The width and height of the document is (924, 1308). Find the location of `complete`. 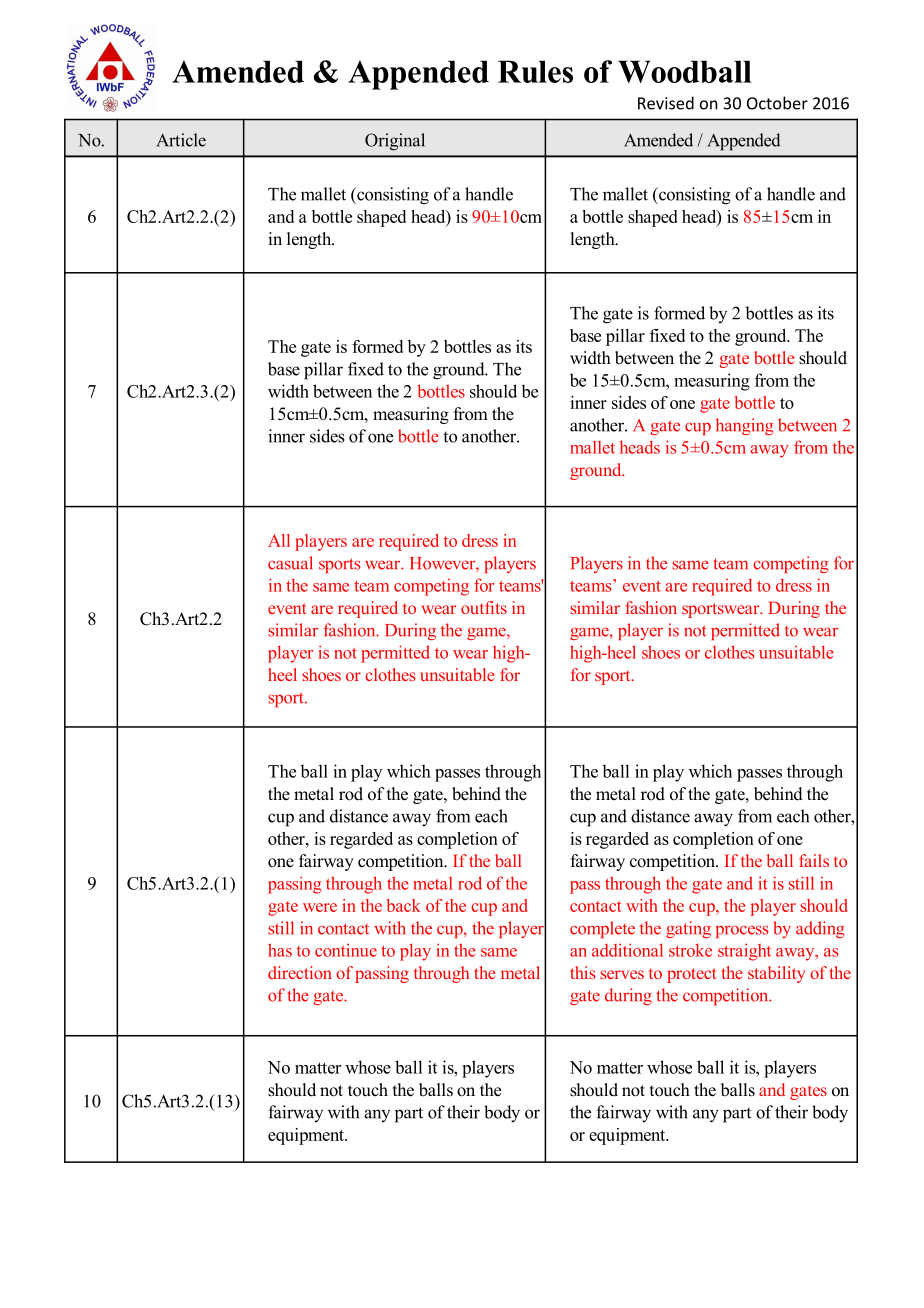

complete is located at coordinates (602, 929).
